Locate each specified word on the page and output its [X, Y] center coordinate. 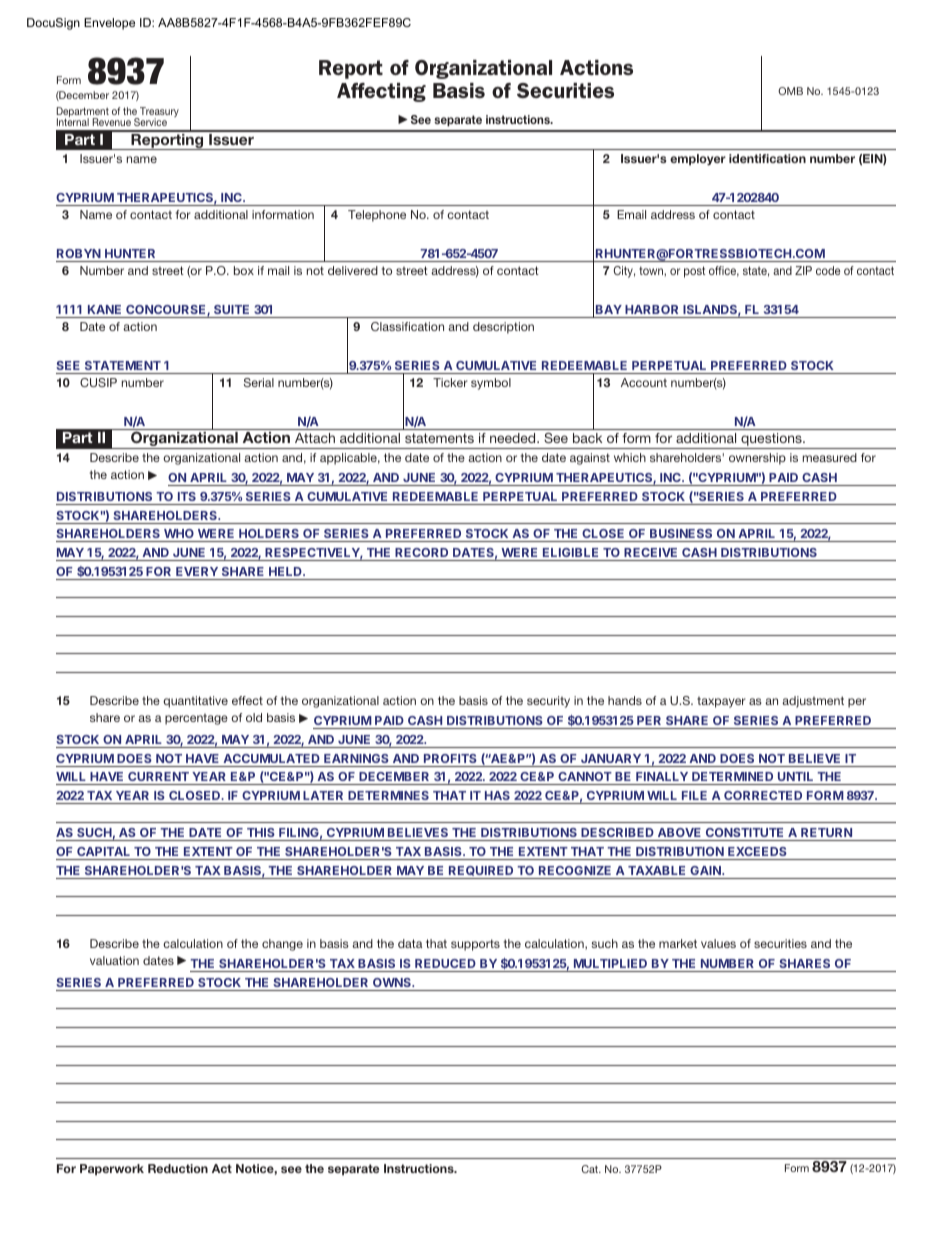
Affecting [381, 92]
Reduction [178, 1168]
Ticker [450, 382]
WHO [179, 535]
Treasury [158, 113]
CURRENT [158, 776]
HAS [497, 795]
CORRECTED [763, 795]
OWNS [392, 982]
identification [767, 158]
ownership [757, 459]
